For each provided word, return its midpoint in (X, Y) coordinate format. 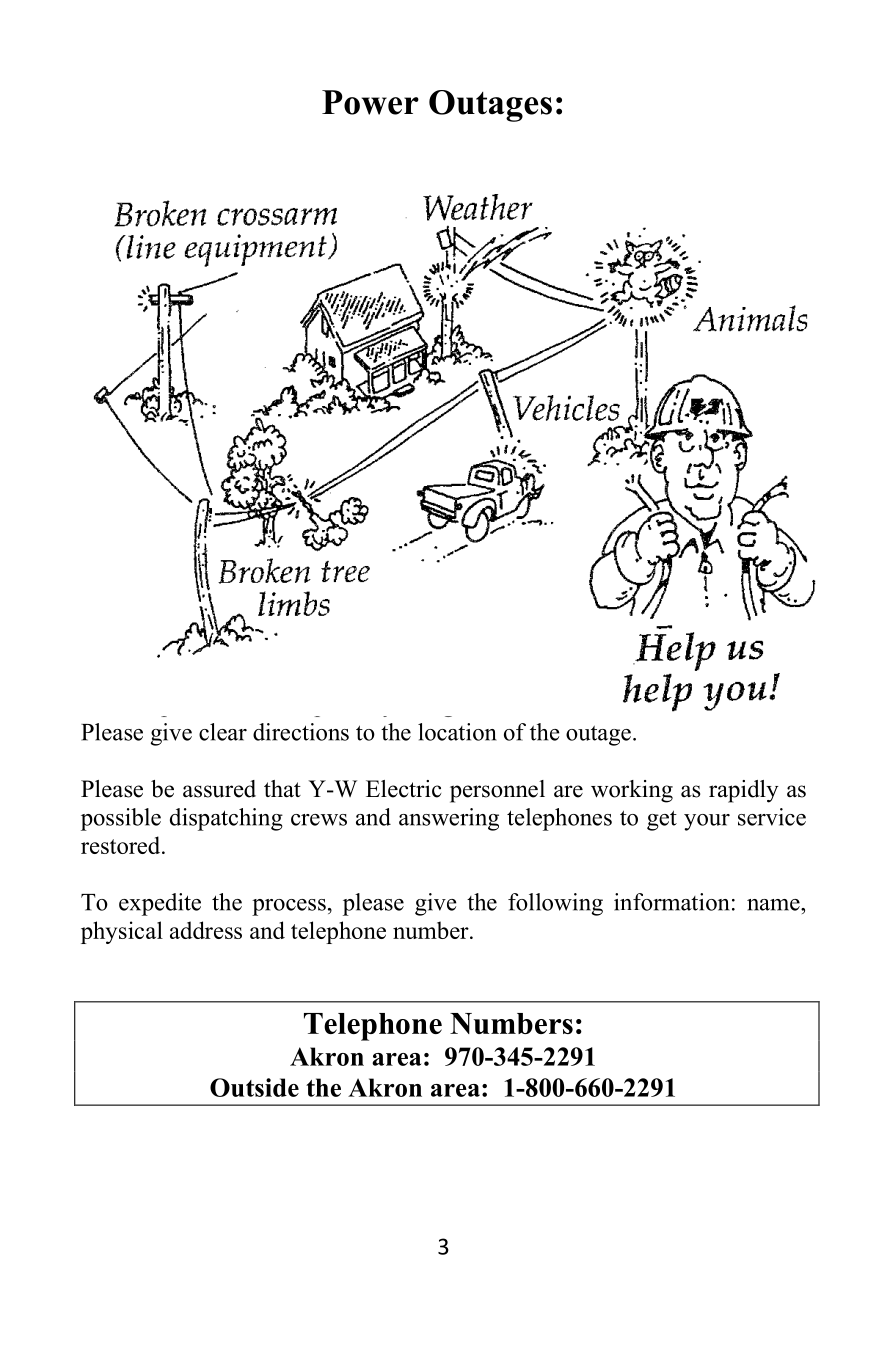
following (555, 904)
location (457, 732)
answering (449, 819)
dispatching (226, 819)
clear (223, 732)
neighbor (691, 677)
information (672, 902)
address (206, 930)
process (289, 907)
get (662, 820)
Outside (254, 1087)
